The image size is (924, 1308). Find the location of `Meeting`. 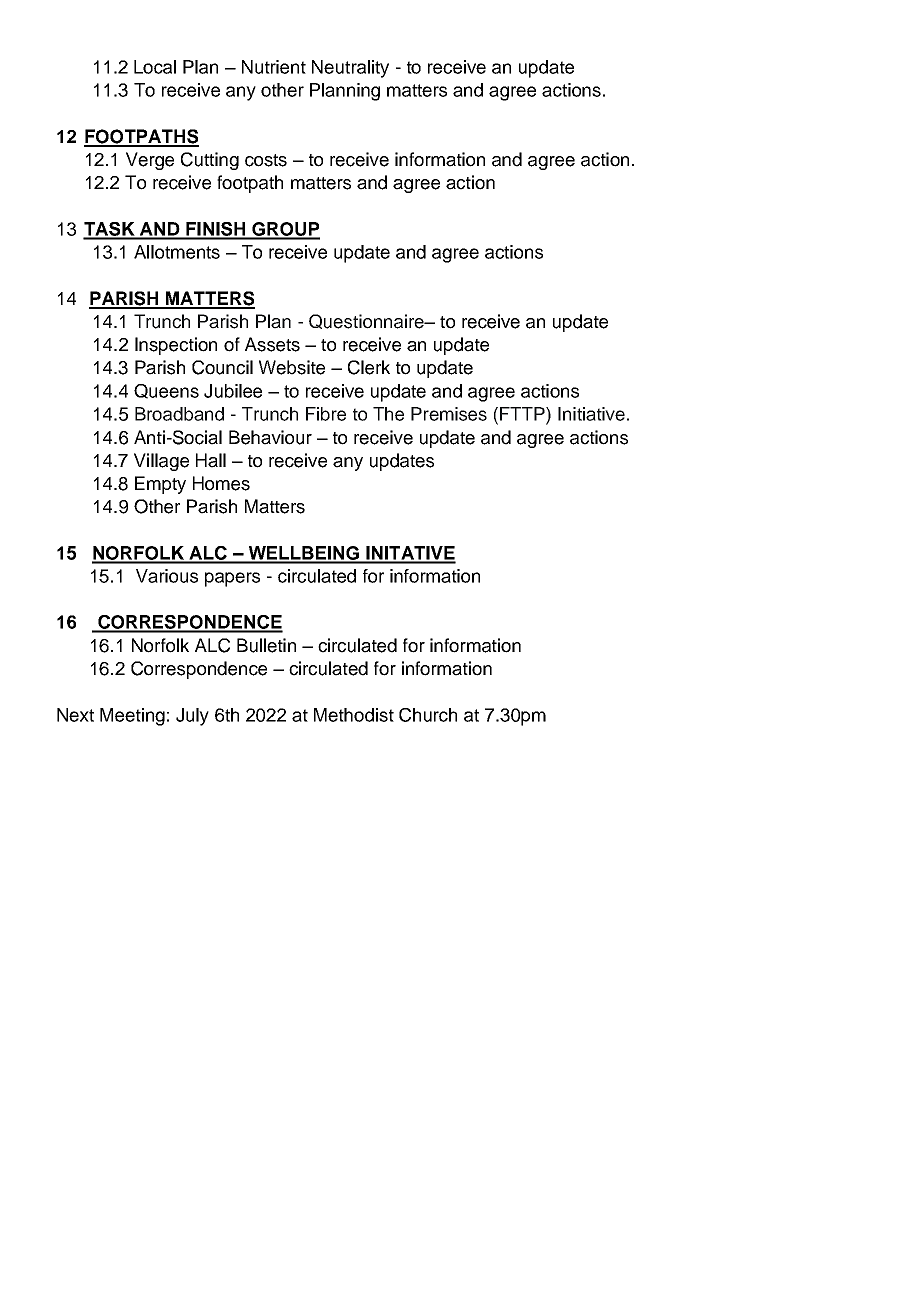

Meeting is located at coordinates (132, 717).
